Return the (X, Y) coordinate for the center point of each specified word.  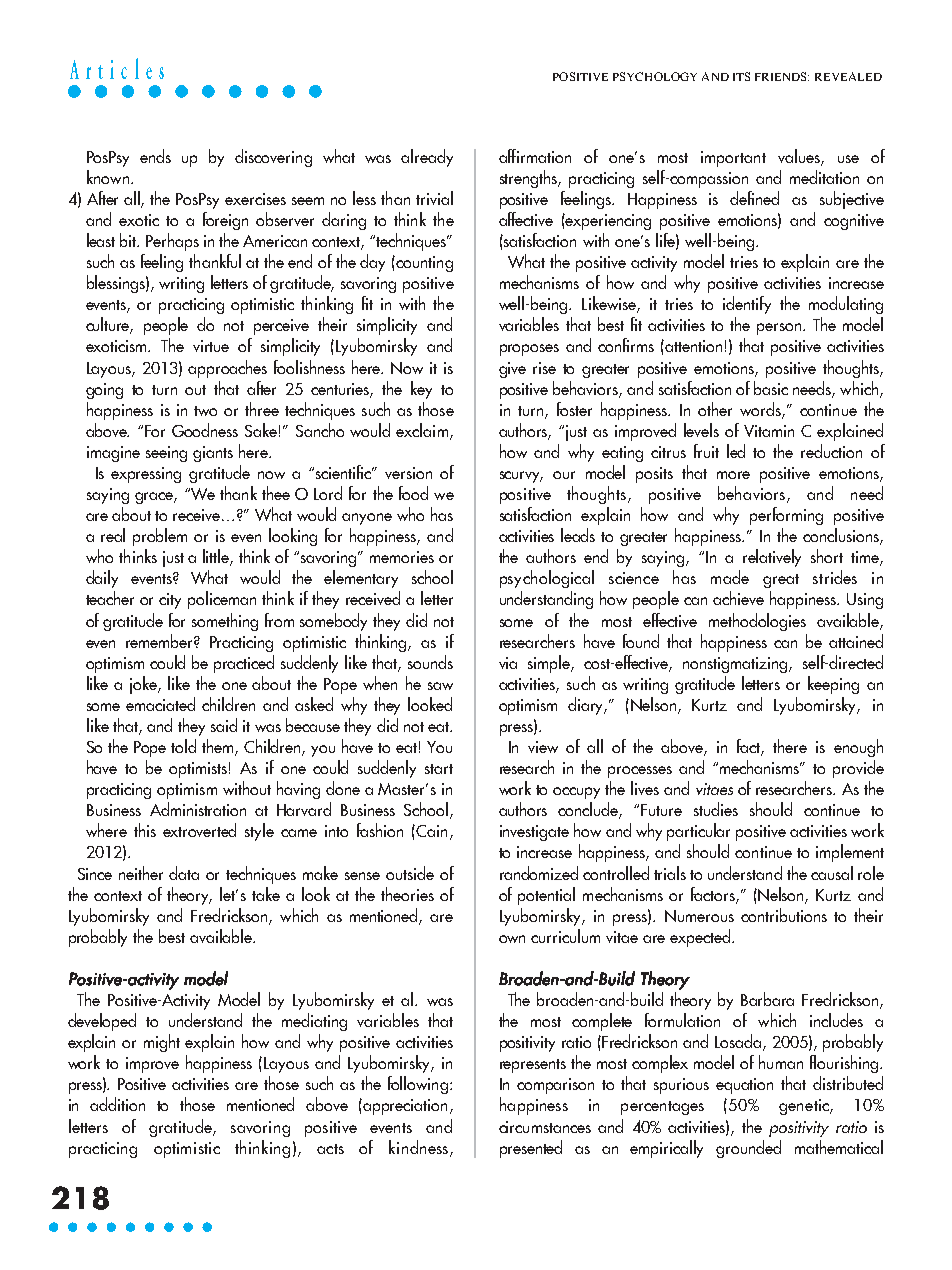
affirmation (535, 156)
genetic (805, 1107)
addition (117, 1104)
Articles (117, 68)
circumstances (545, 1127)
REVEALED (848, 76)
